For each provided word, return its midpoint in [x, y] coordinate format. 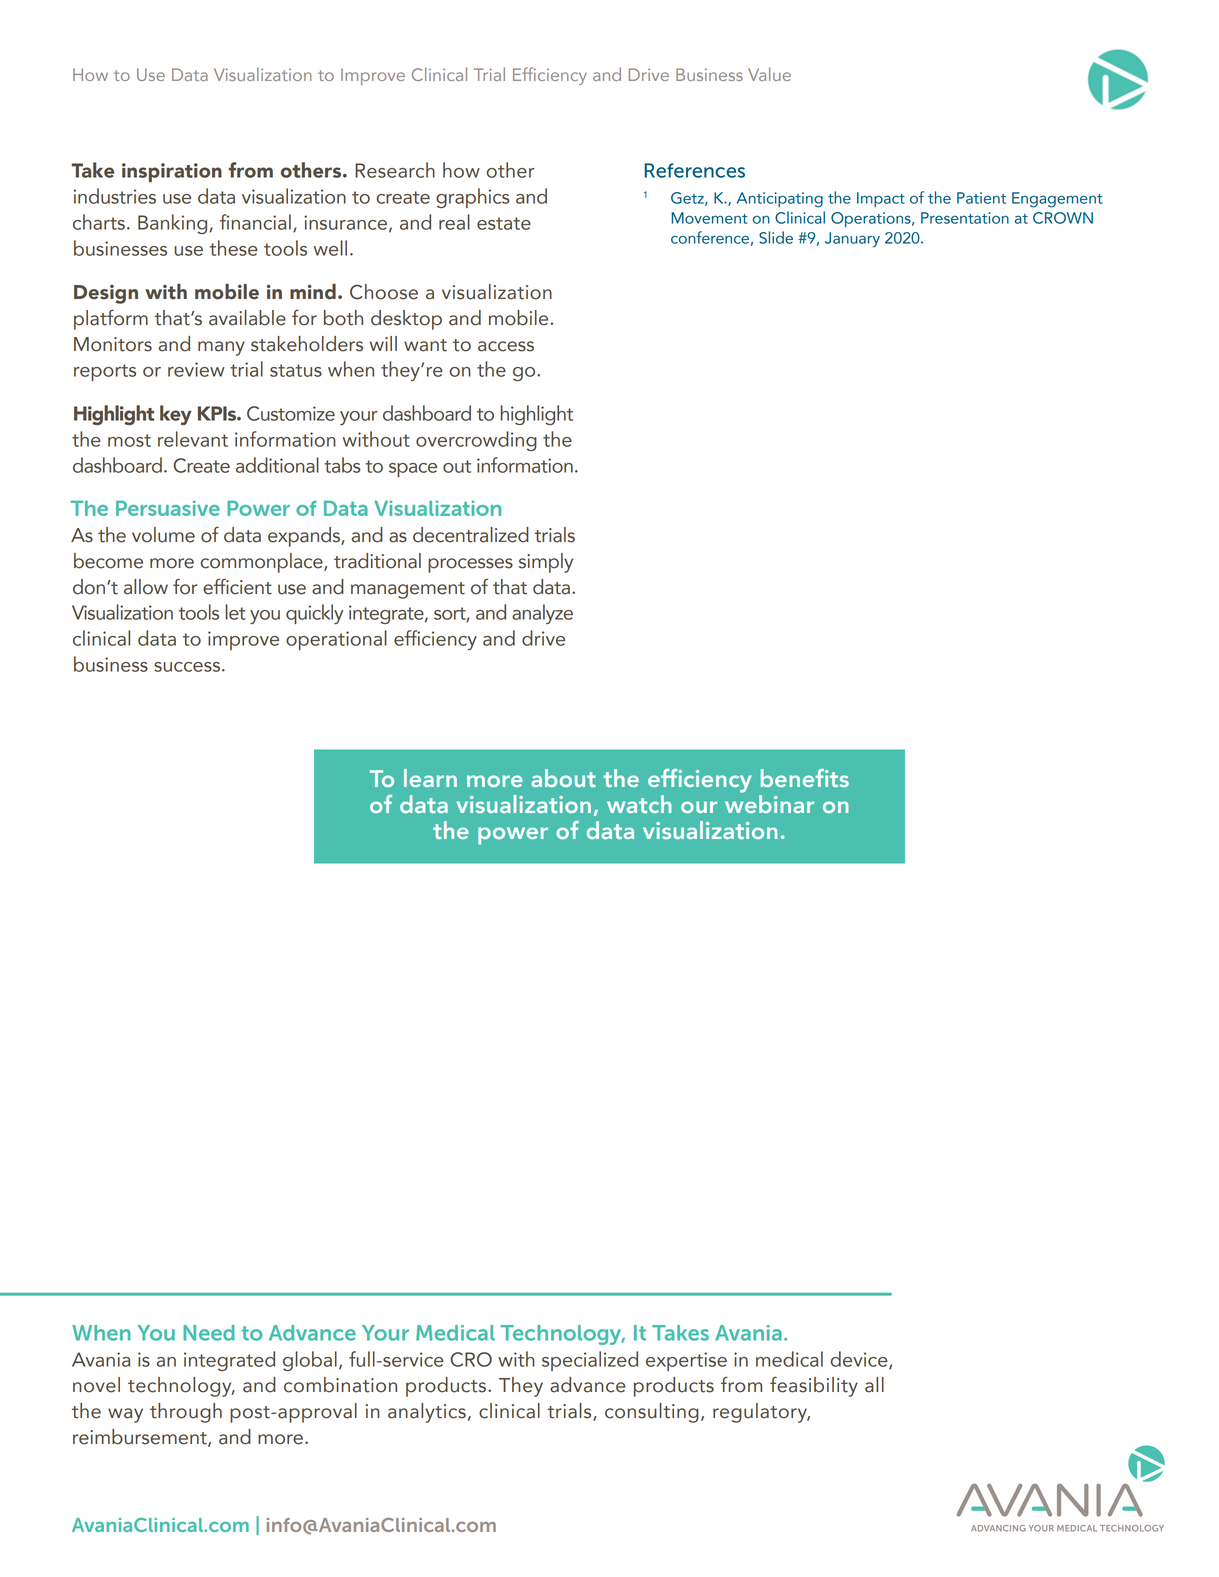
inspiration [172, 172]
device [860, 1360]
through [186, 1413]
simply [546, 563]
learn [430, 778]
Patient [981, 198]
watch [639, 804]
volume [163, 535]
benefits [805, 778]
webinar [769, 802]
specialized [590, 1361]
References [694, 170]
